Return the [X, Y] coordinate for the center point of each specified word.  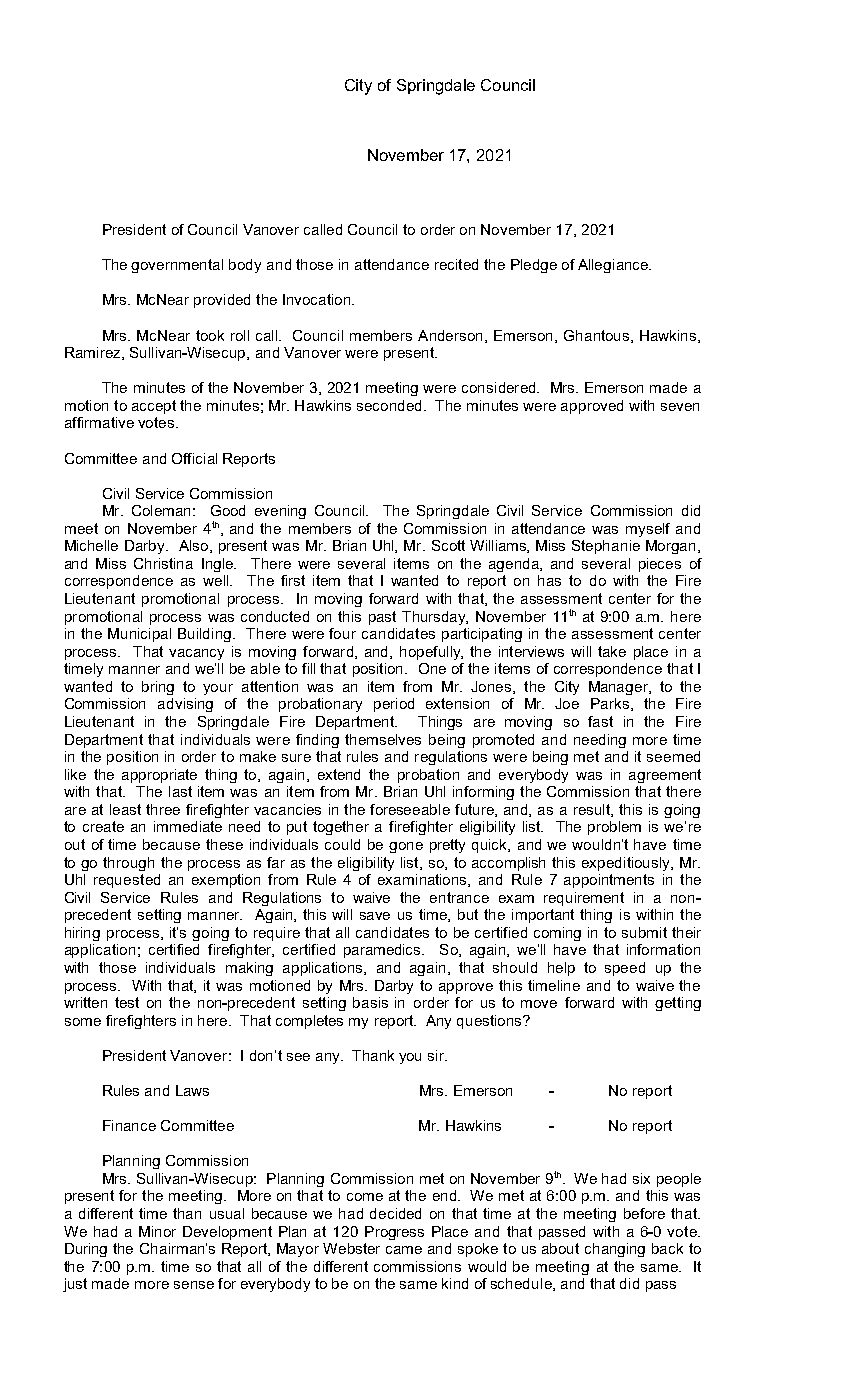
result [593, 810]
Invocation [318, 299]
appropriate [159, 776]
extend [339, 774]
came [404, 1250]
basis [370, 1002]
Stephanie [606, 547]
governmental [177, 266]
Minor [157, 1231]
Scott [448, 545]
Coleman [161, 510]
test [127, 1002]
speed [625, 969]
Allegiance [614, 266]
